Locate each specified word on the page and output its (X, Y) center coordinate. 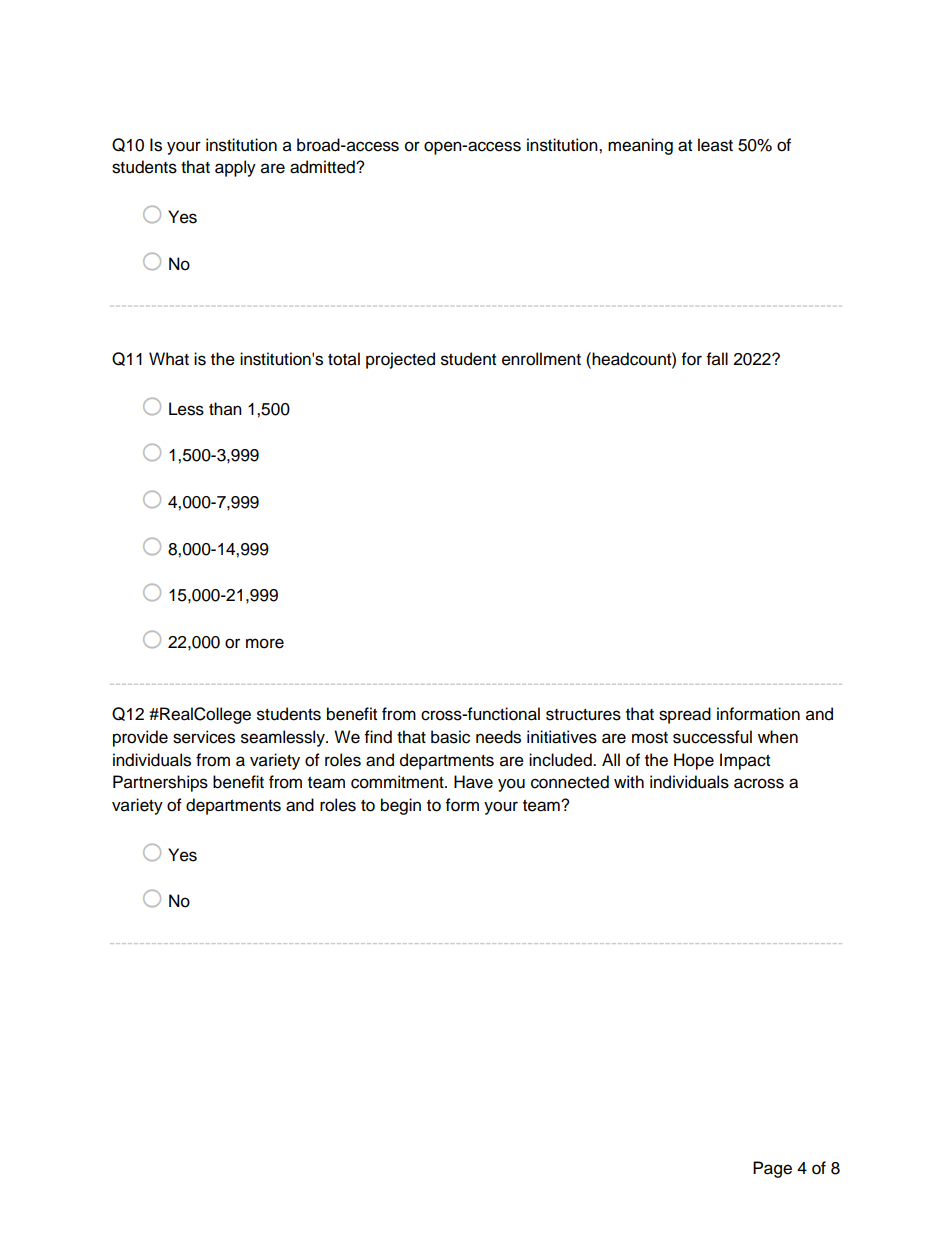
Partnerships (160, 783)
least (715, 145)
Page (772, 1169)
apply (235, 168)
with (629, 781)
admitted (323, 167)
